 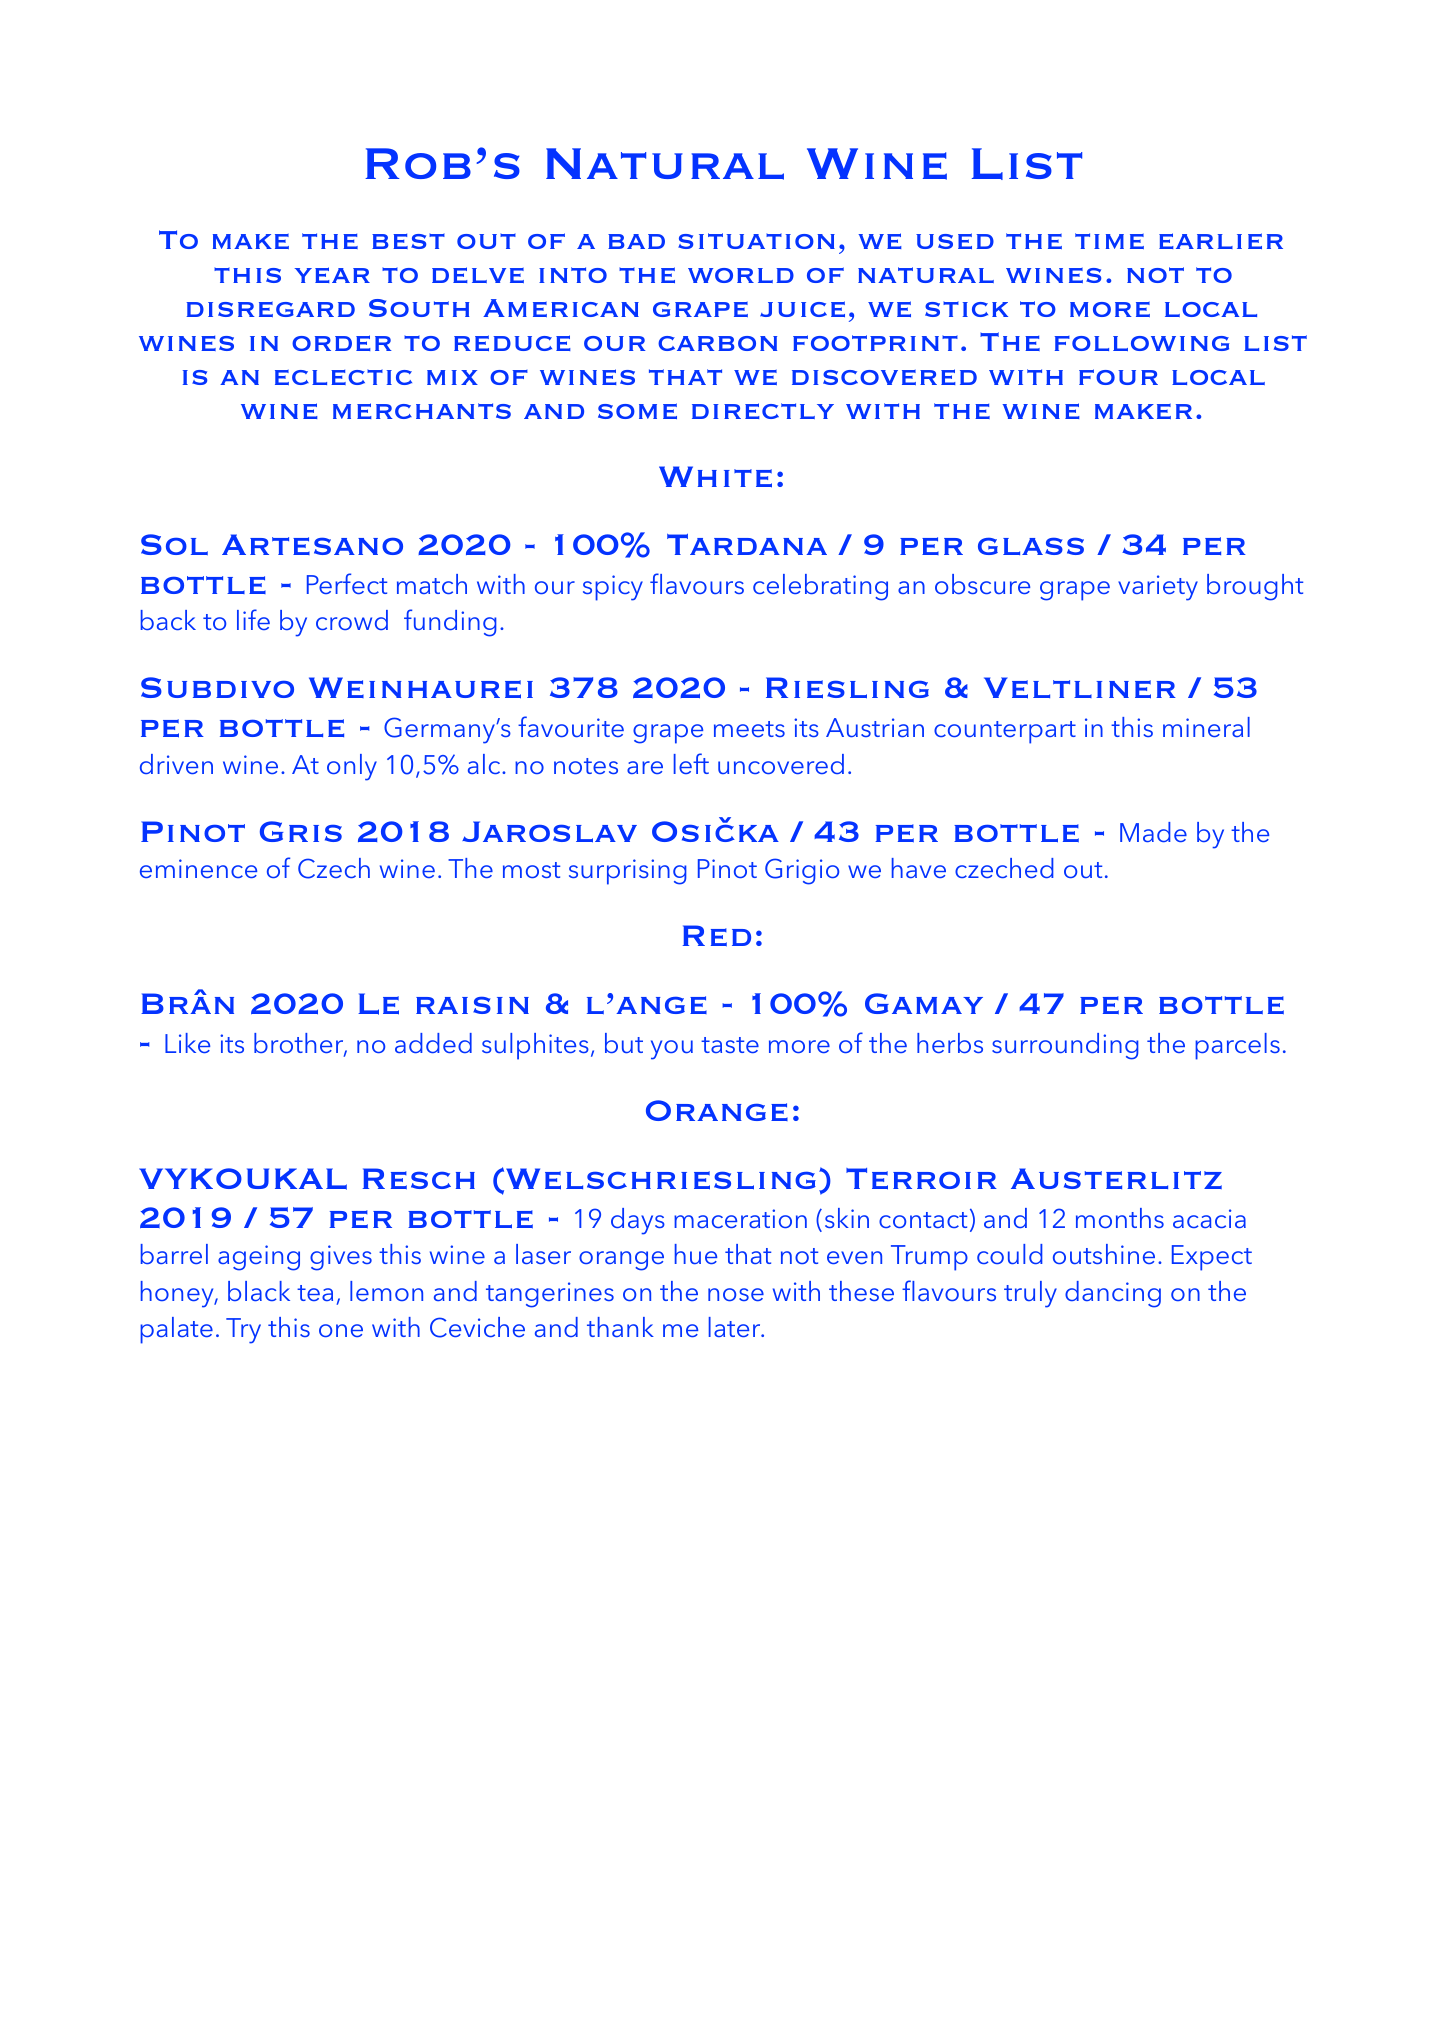 I want to click on Like, so click(x=187, y=1043).
